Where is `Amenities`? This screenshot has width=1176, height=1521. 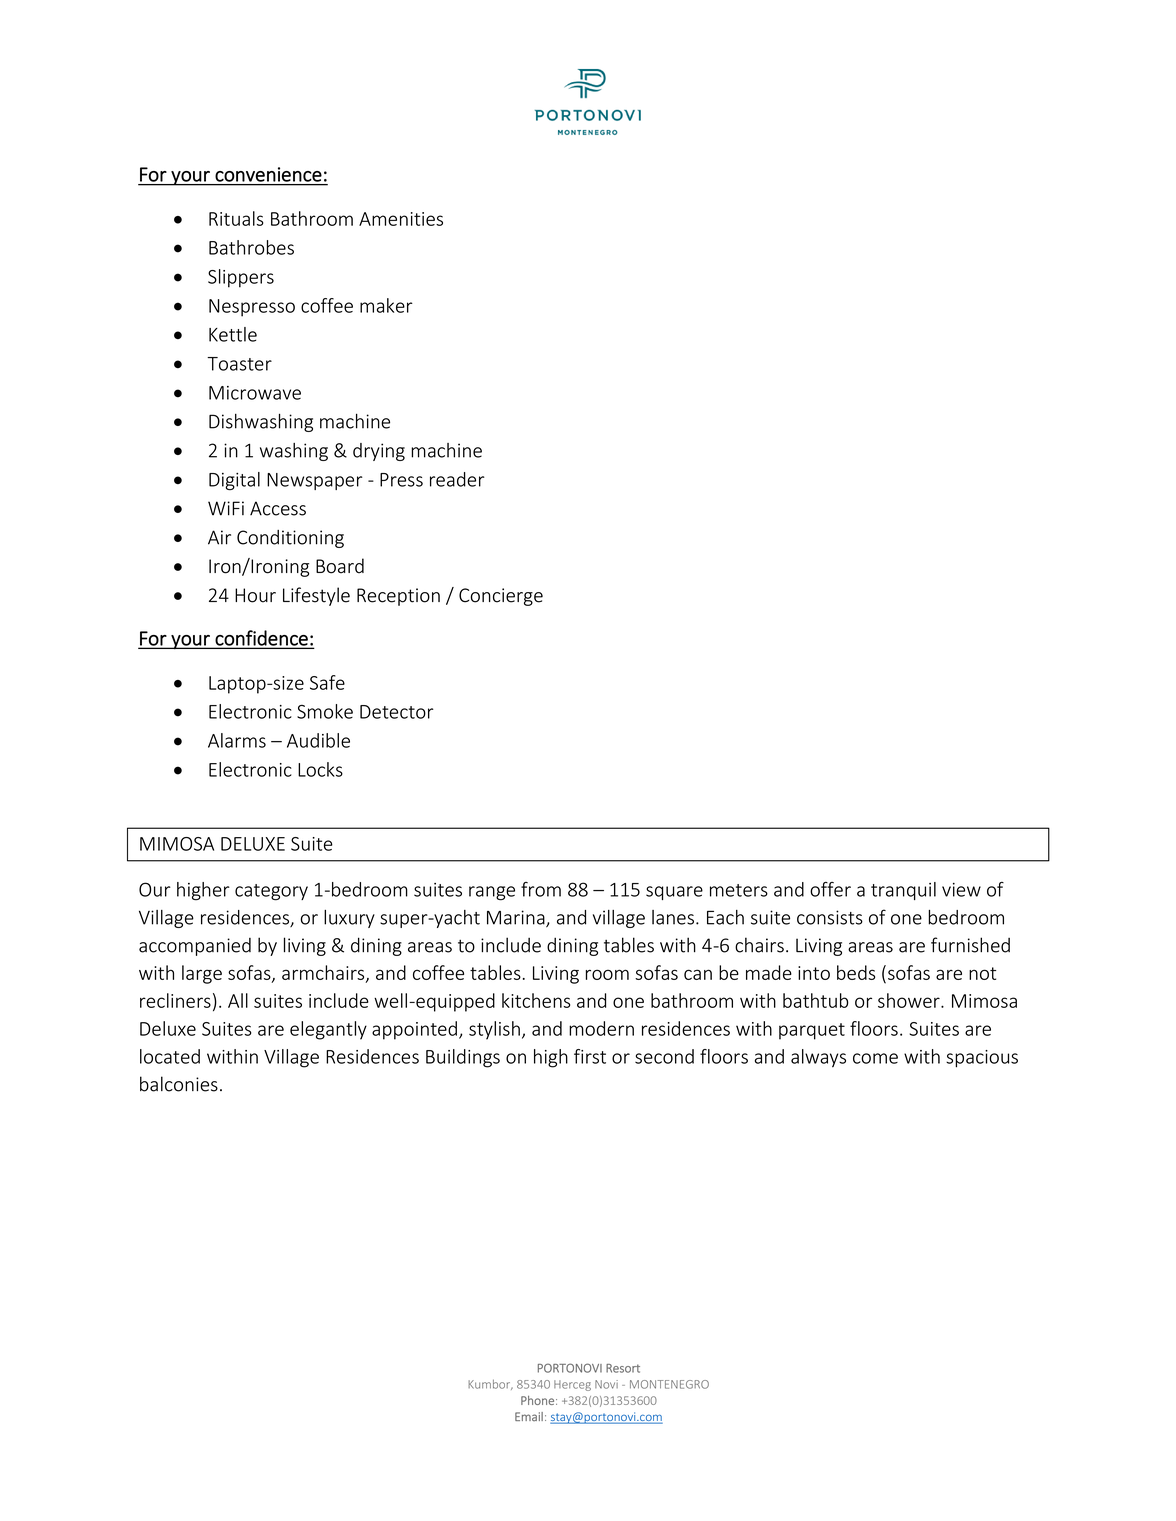
Amenities is located at coordinates (401, 219).
